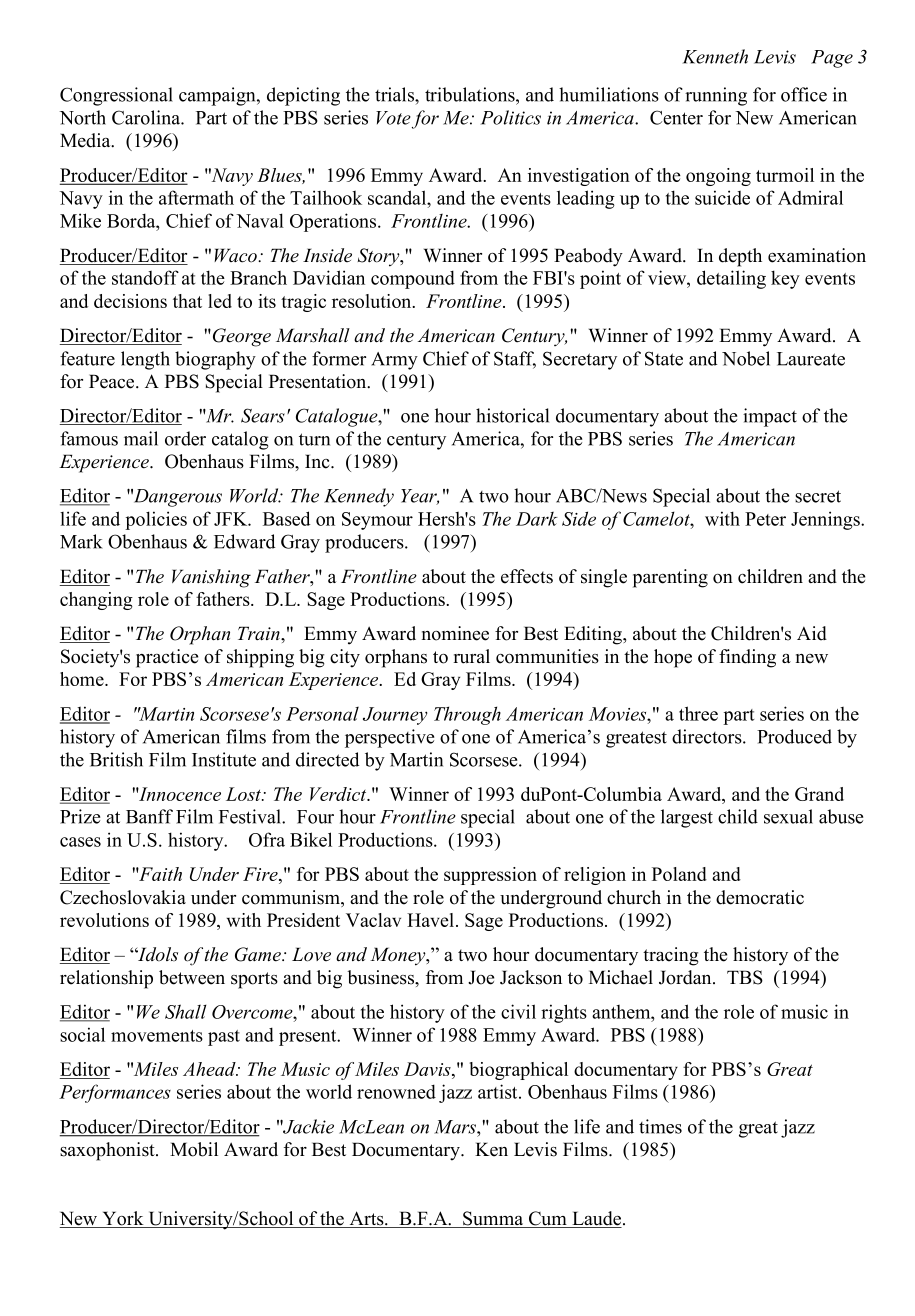 This document has height=1316, width=915. Describe the element at coordinates (716, 96) in the document. I see `running` at that location.
